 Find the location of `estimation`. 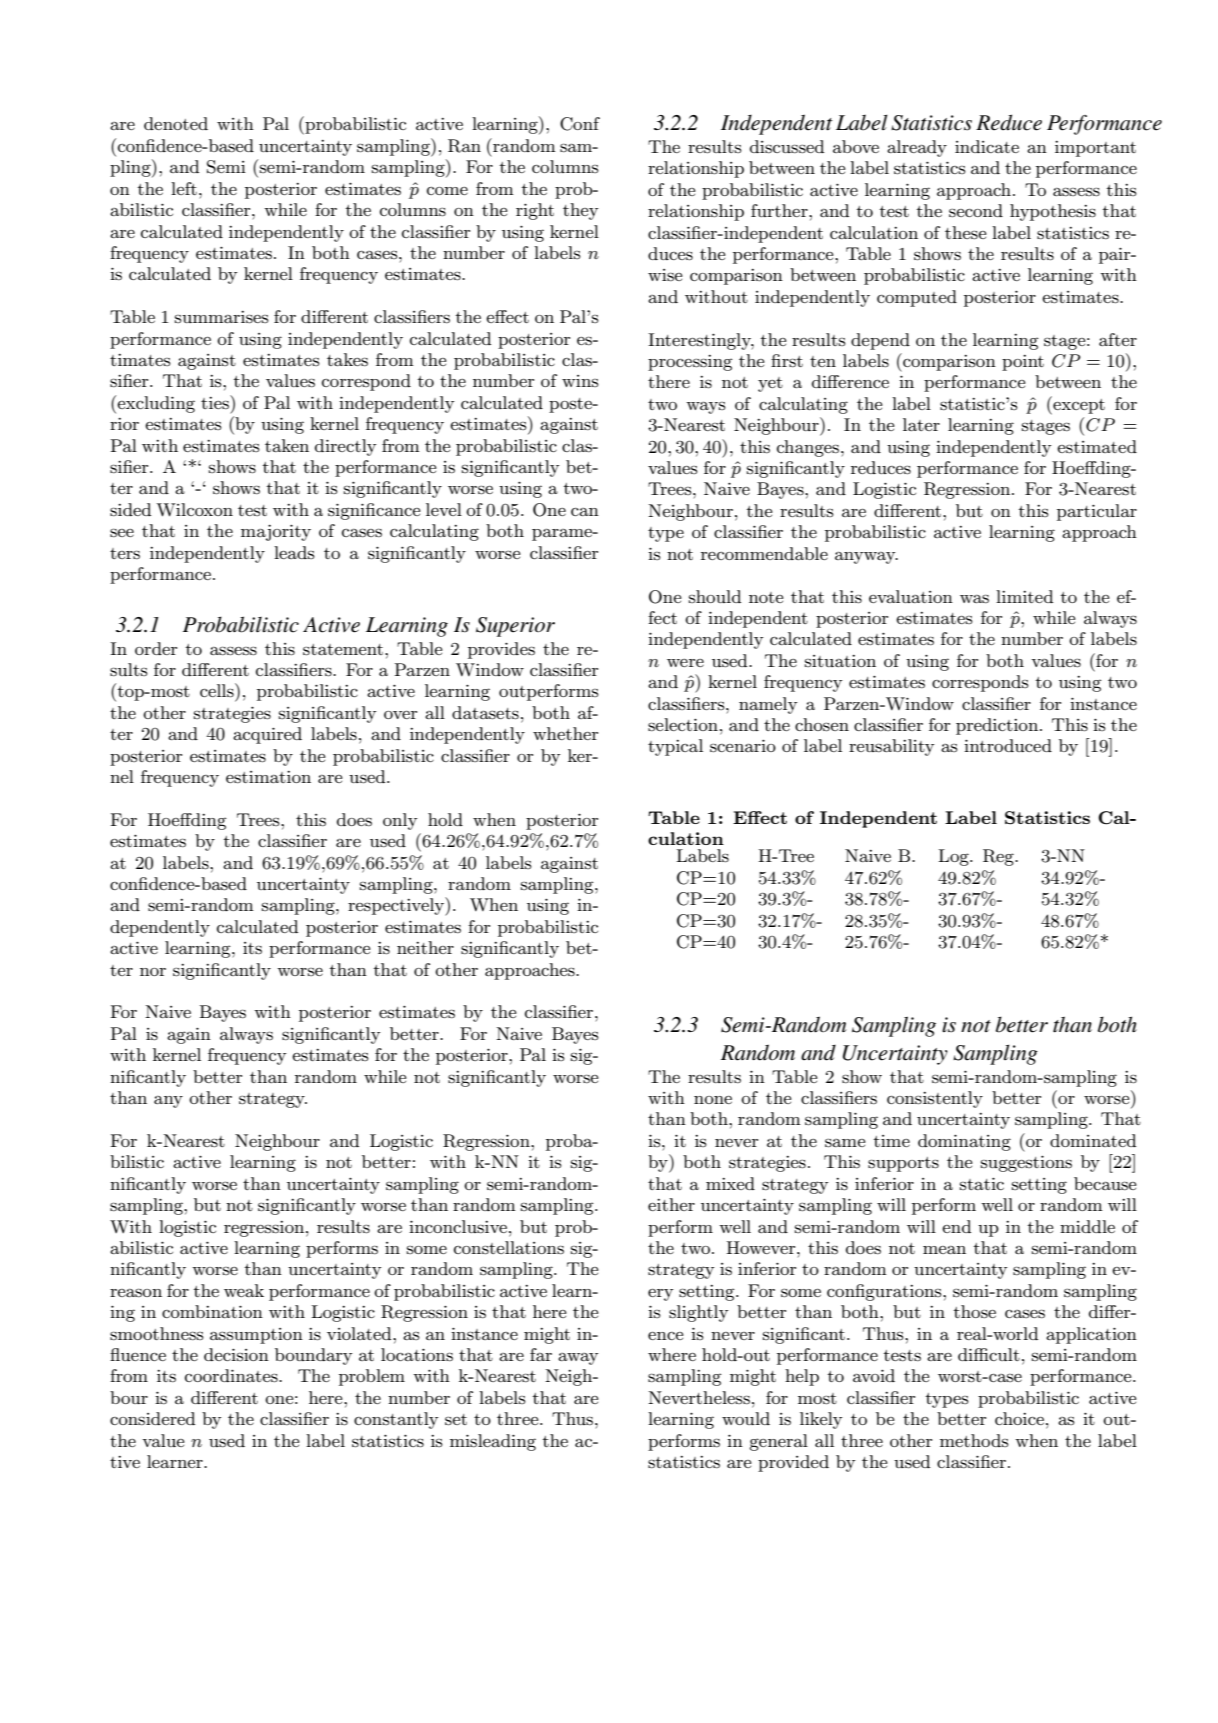

estimation is located at coordinates (268, 777).
